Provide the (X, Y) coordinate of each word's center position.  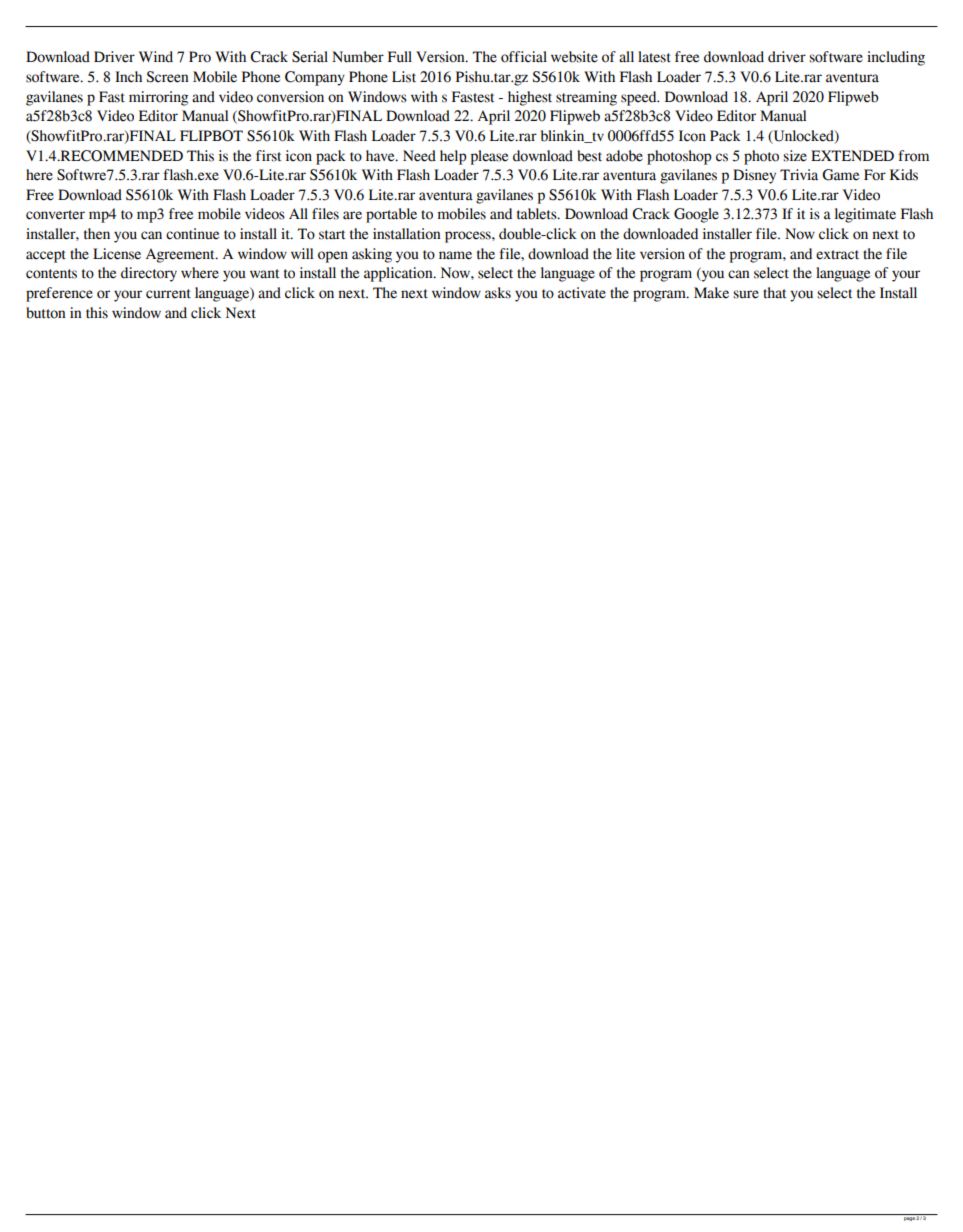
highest (530, 98)
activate (582, 293)
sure (746, 294)
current (168, 294)
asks (498, 293)
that (774, 293)
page (909, 1217)
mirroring (159, 98)
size (795, 156)
